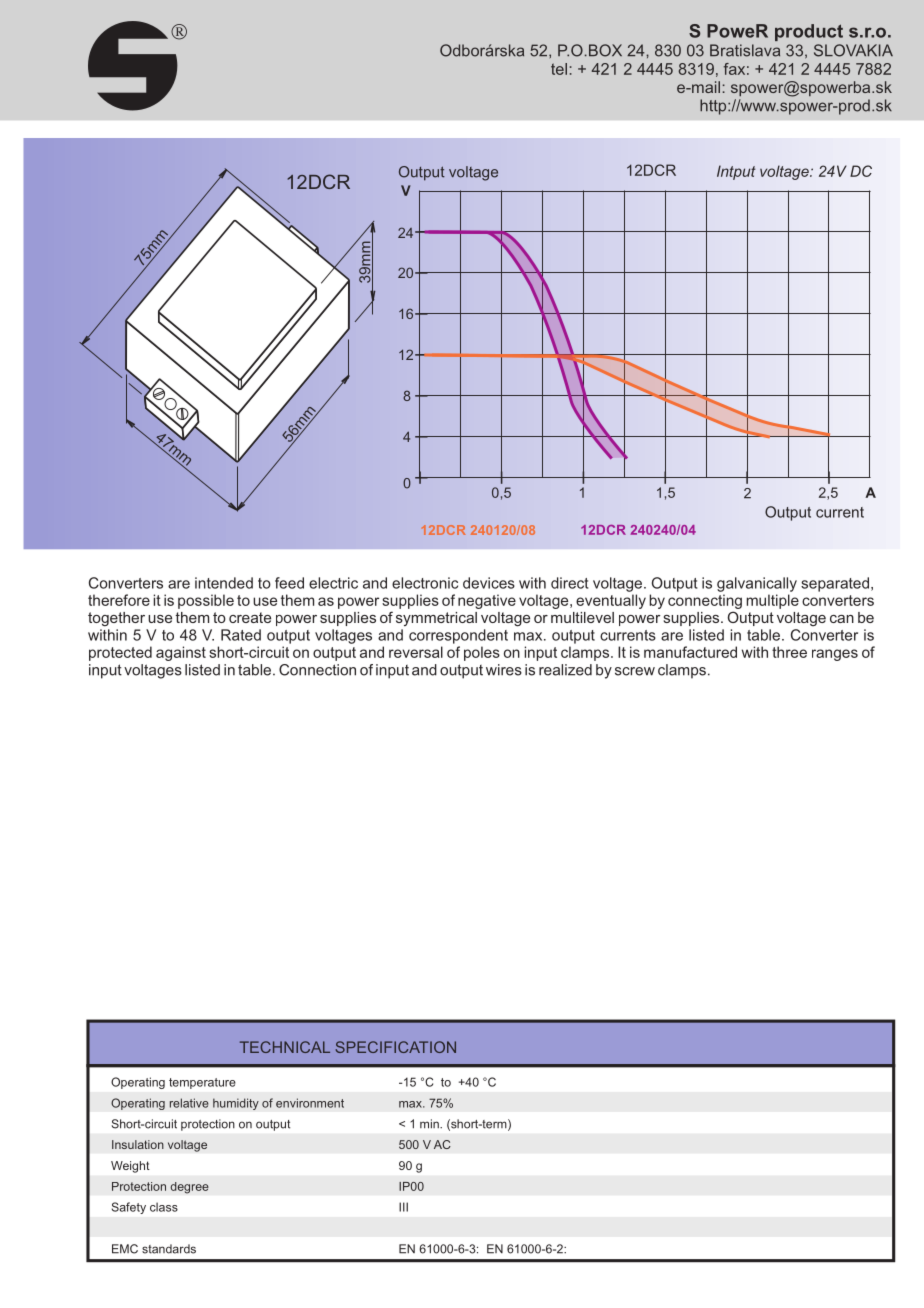 The width and height of the screenshot is (924, 1308). I want to click on intended, so click(224, 583).
